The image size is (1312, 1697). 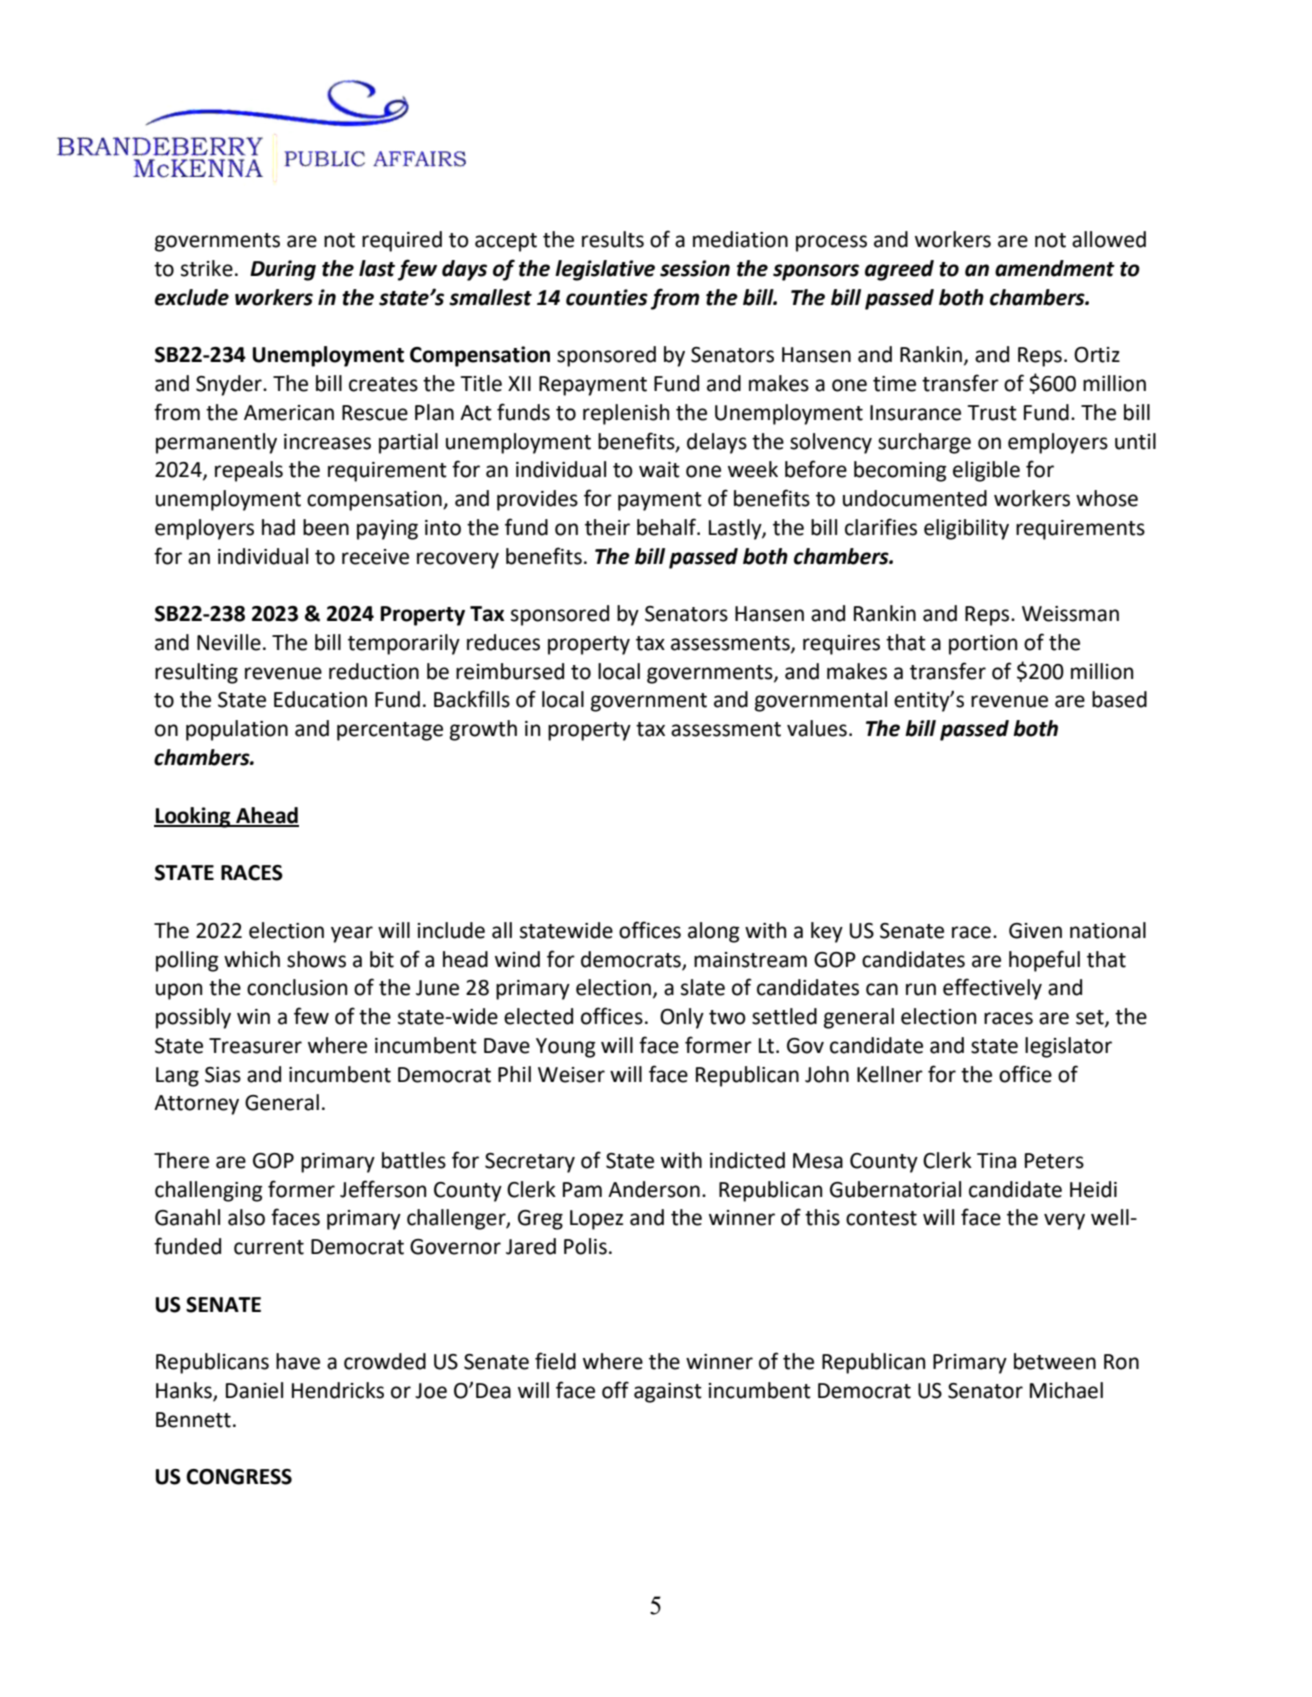 What do you see at coordinates (209, 1191) in the document?
I see `challenging` at bounding box center [209, 1191].
